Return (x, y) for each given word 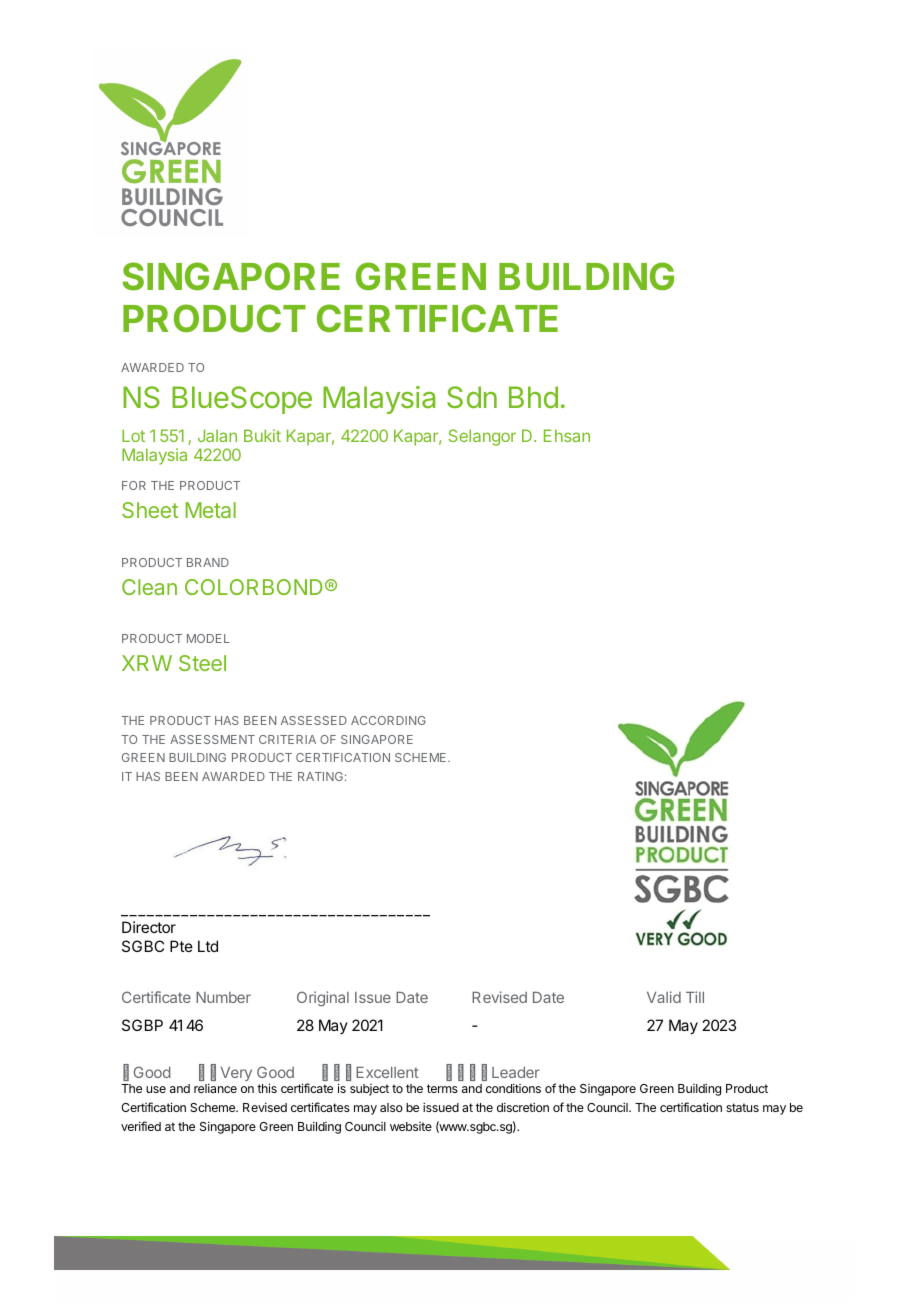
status (742, 1107)
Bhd (533, 397)
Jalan (217, 435)
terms (442, 1088)
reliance (215, 1088)
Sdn (472, 397)
